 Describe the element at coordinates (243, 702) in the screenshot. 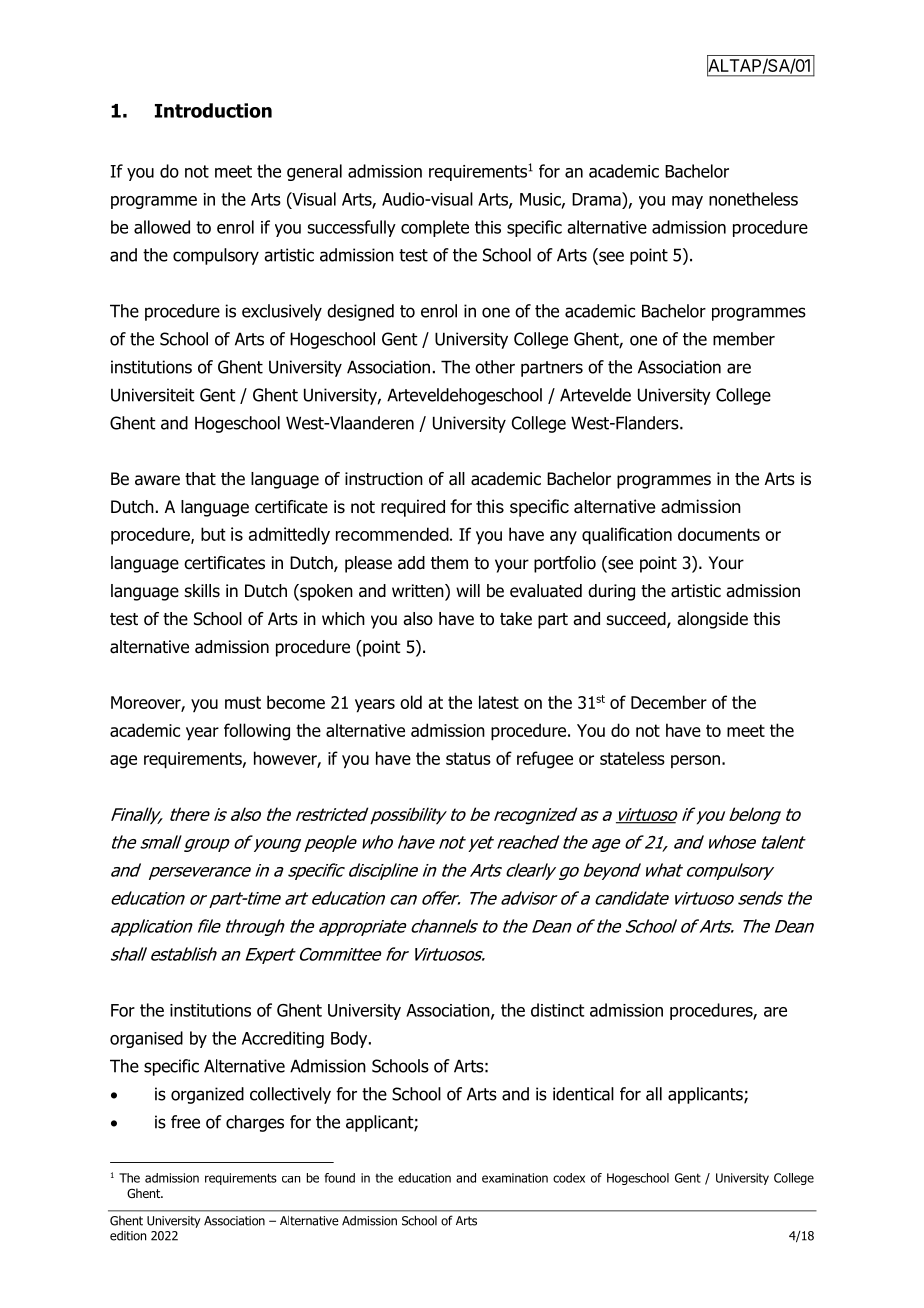

I see `must` at that location.
